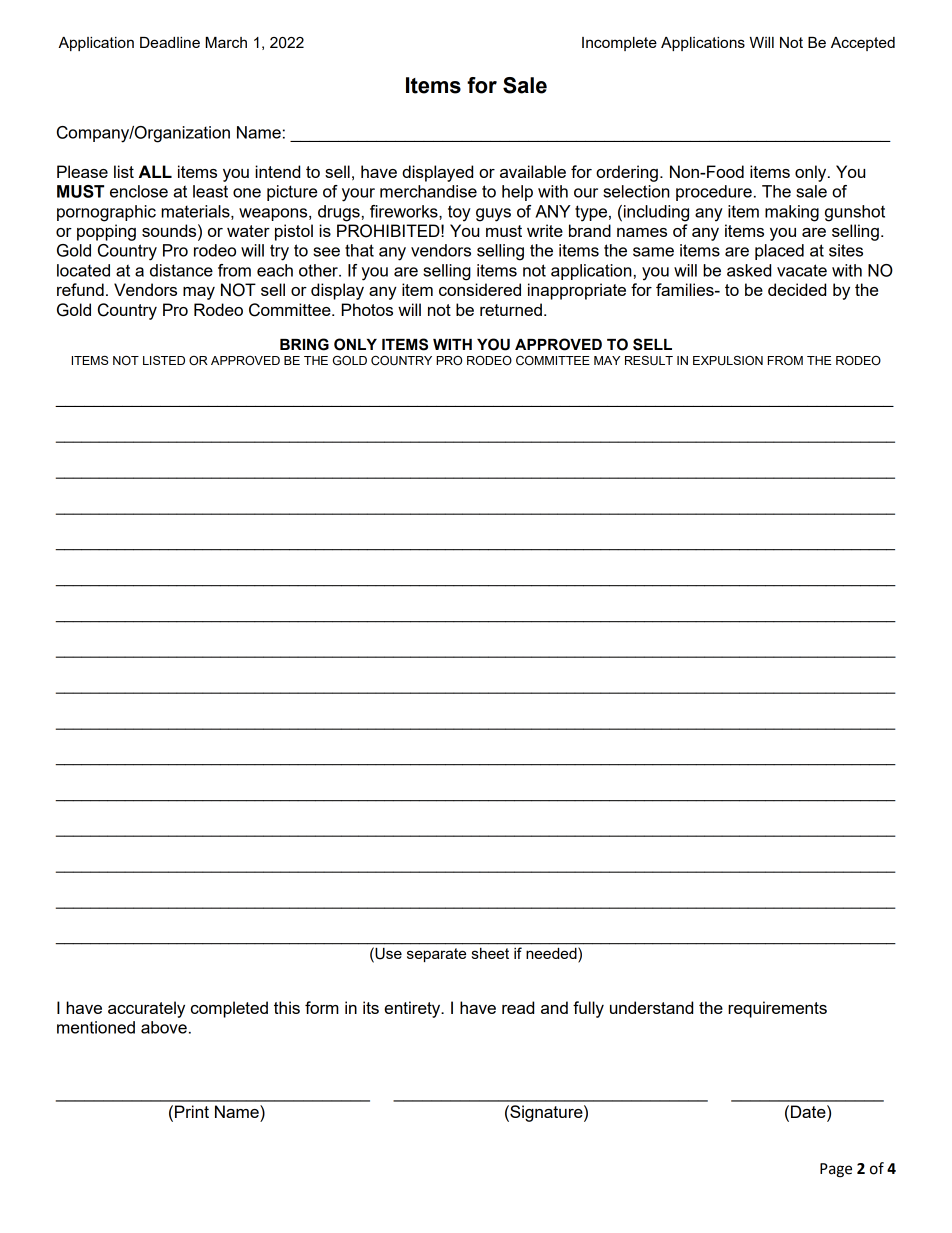 This screenshot has width=952, height=1233. What do you see at coordinates (170, 42) in the screenshot?
I see `Deadline` at bounding box center [170, 42].
